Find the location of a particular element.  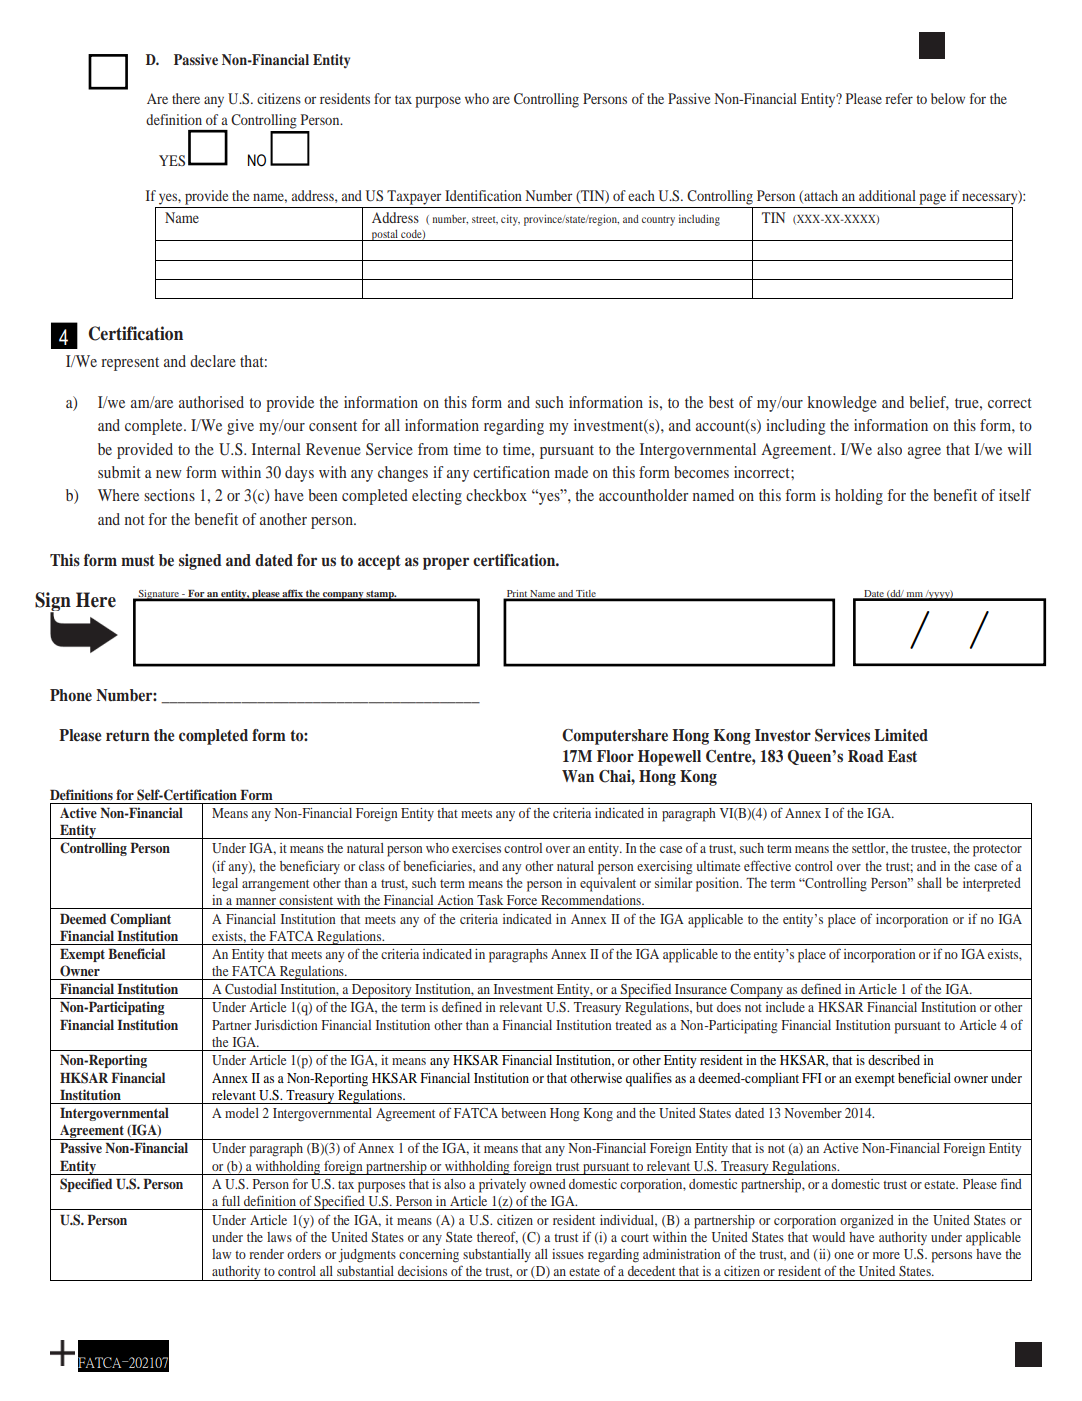

Taxpayer is located at coordinates (414, 197).
